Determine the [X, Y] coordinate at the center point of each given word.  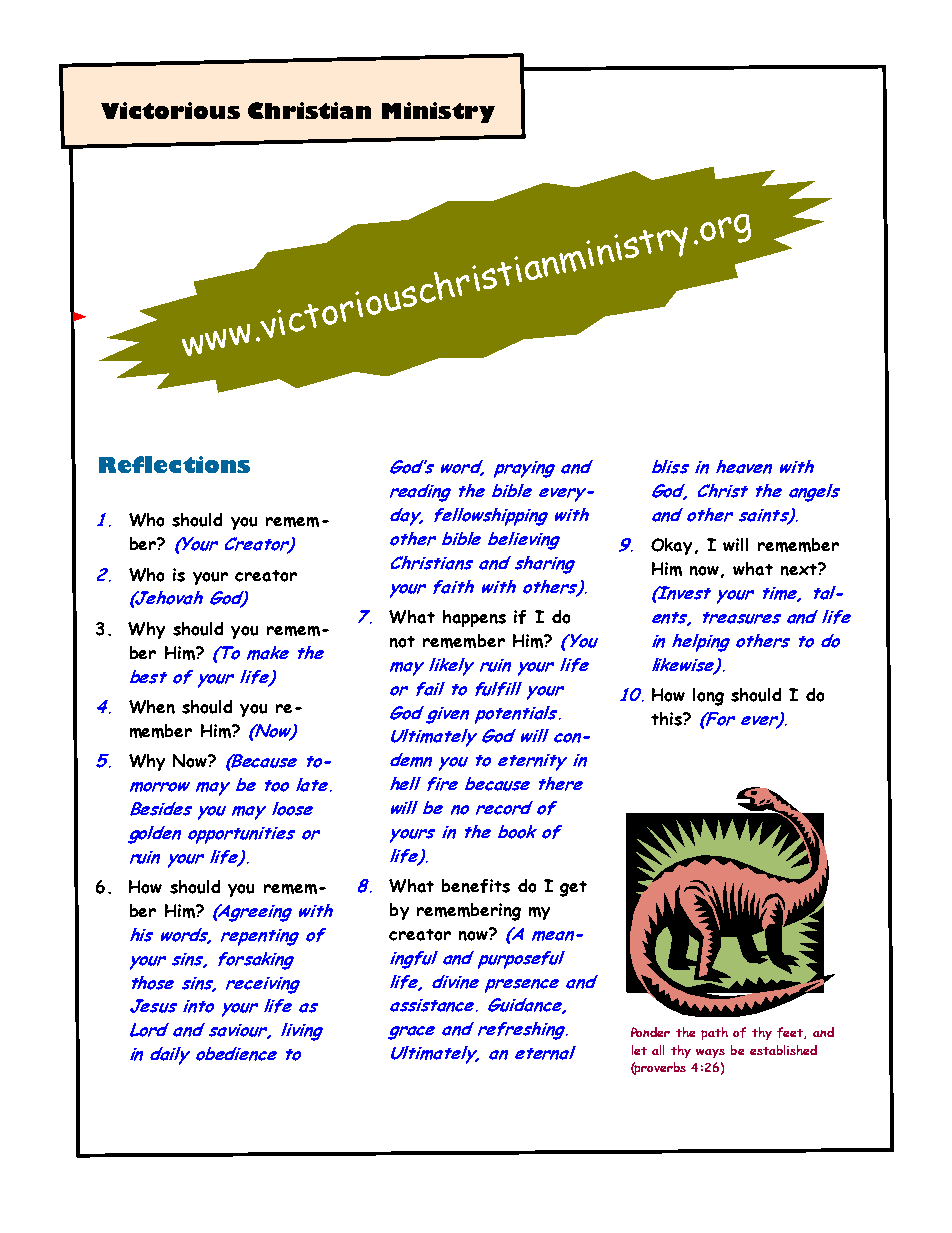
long [708, 697]
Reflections [174, 464]
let [639, 1050]
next [800, 569]
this [667, 719]
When [152, 707]
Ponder [650, 1032]
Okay [671, 546]
